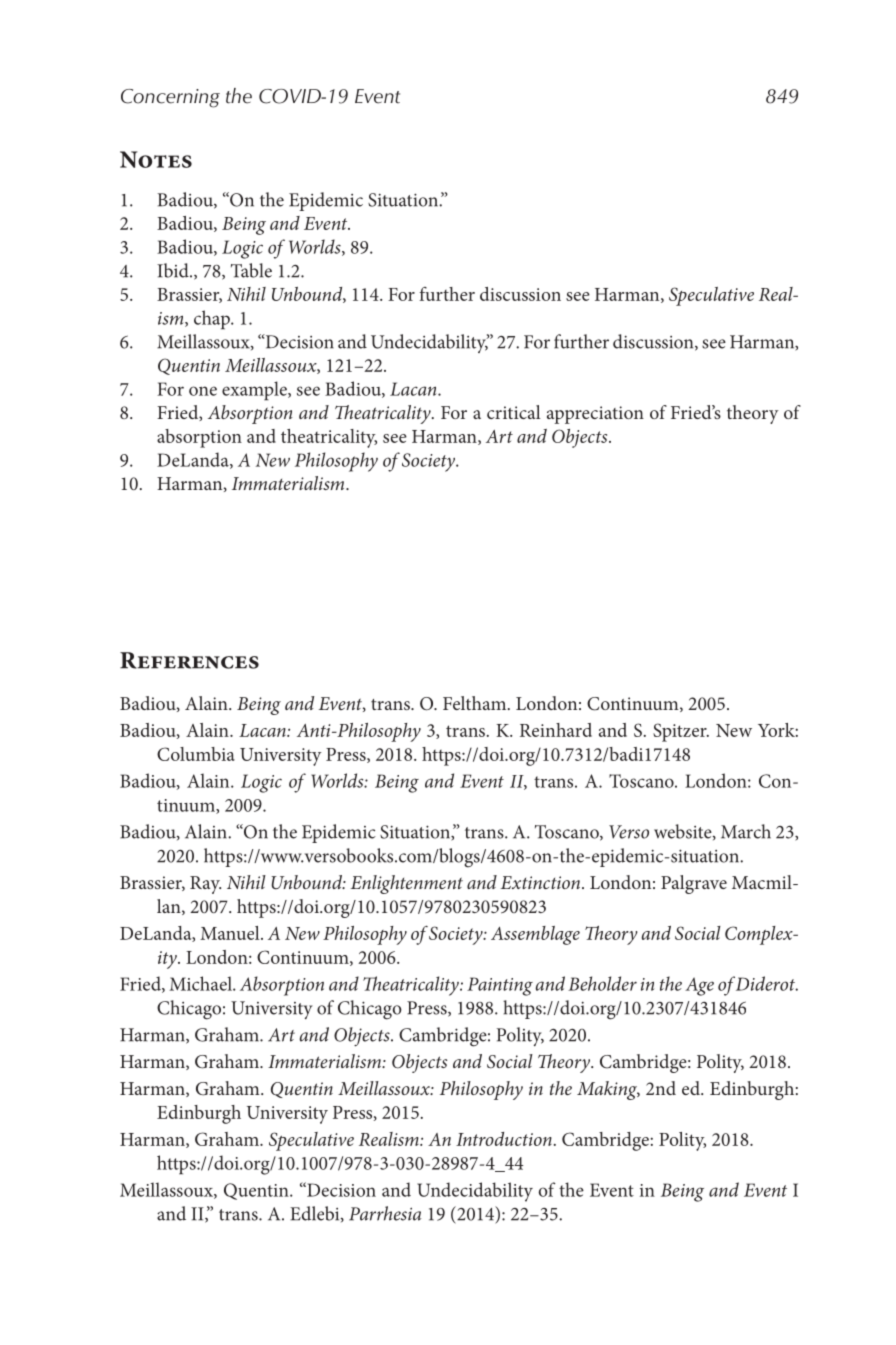 This image has width=896, height=1345. Describe the element at coordinates (556, 730) in the image. I see `Reinhard` at that location.
